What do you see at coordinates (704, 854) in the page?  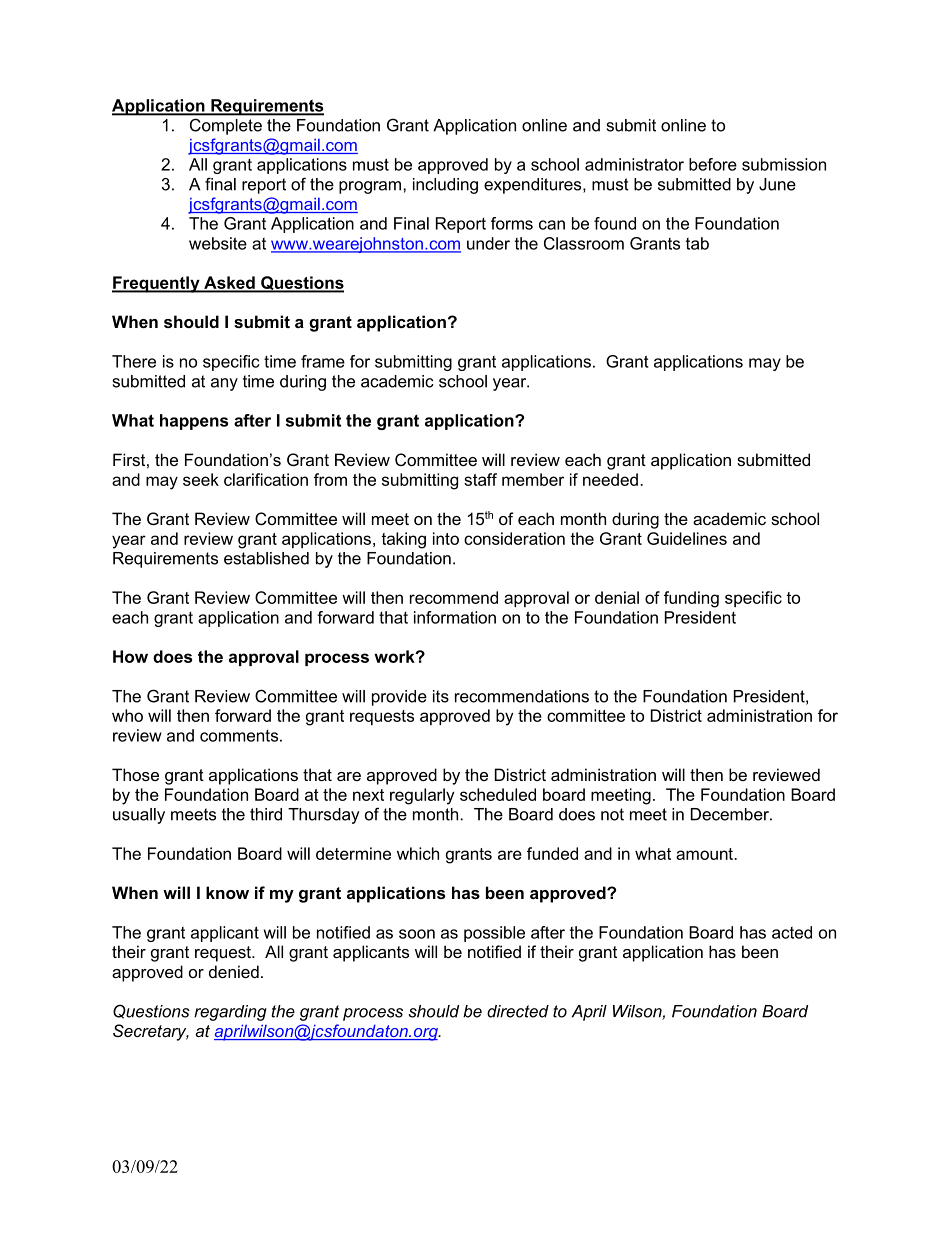 I see `amount` at bounding box center [704, 854].
